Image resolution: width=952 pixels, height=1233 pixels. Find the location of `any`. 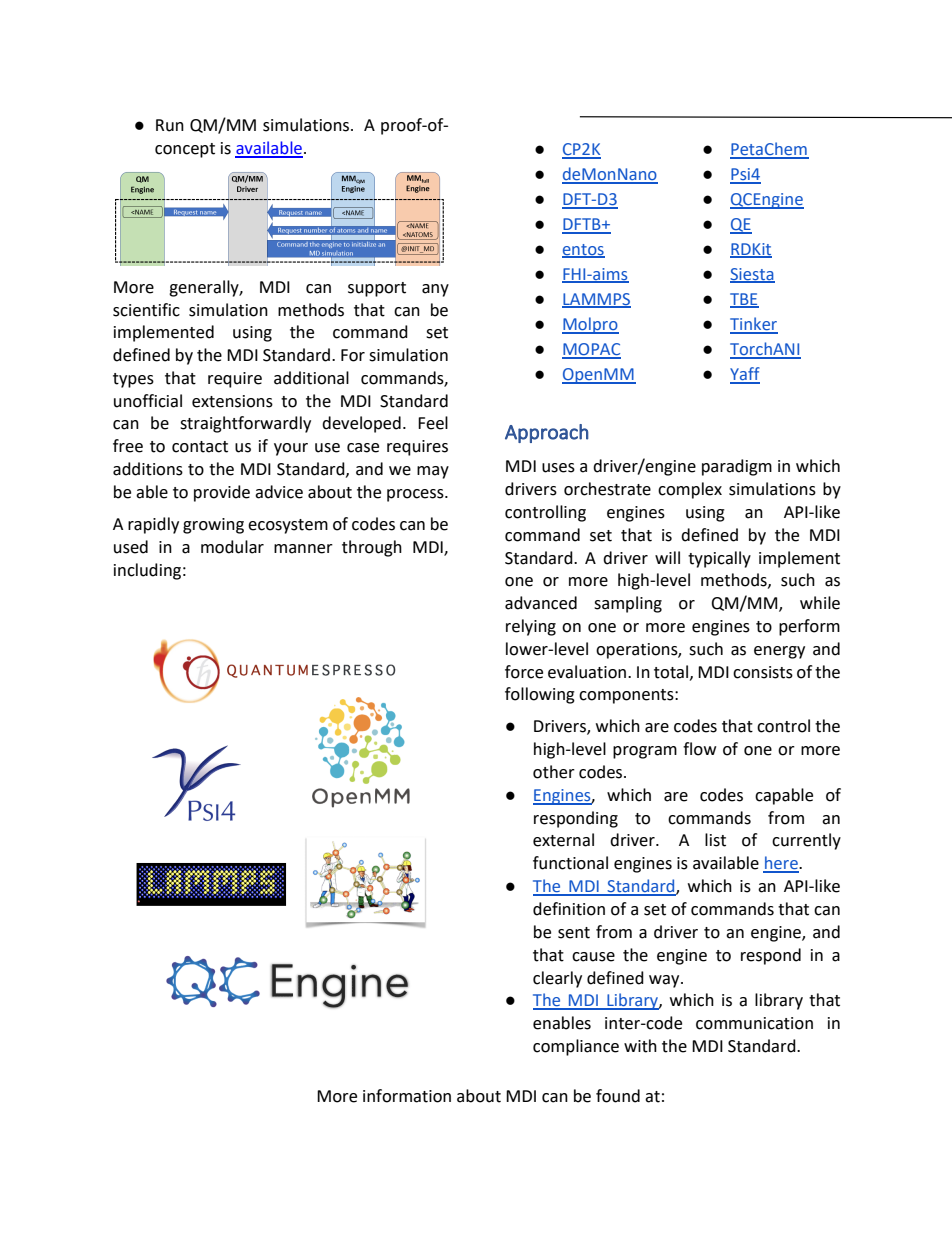

any is located at coordinates (435, 290).
